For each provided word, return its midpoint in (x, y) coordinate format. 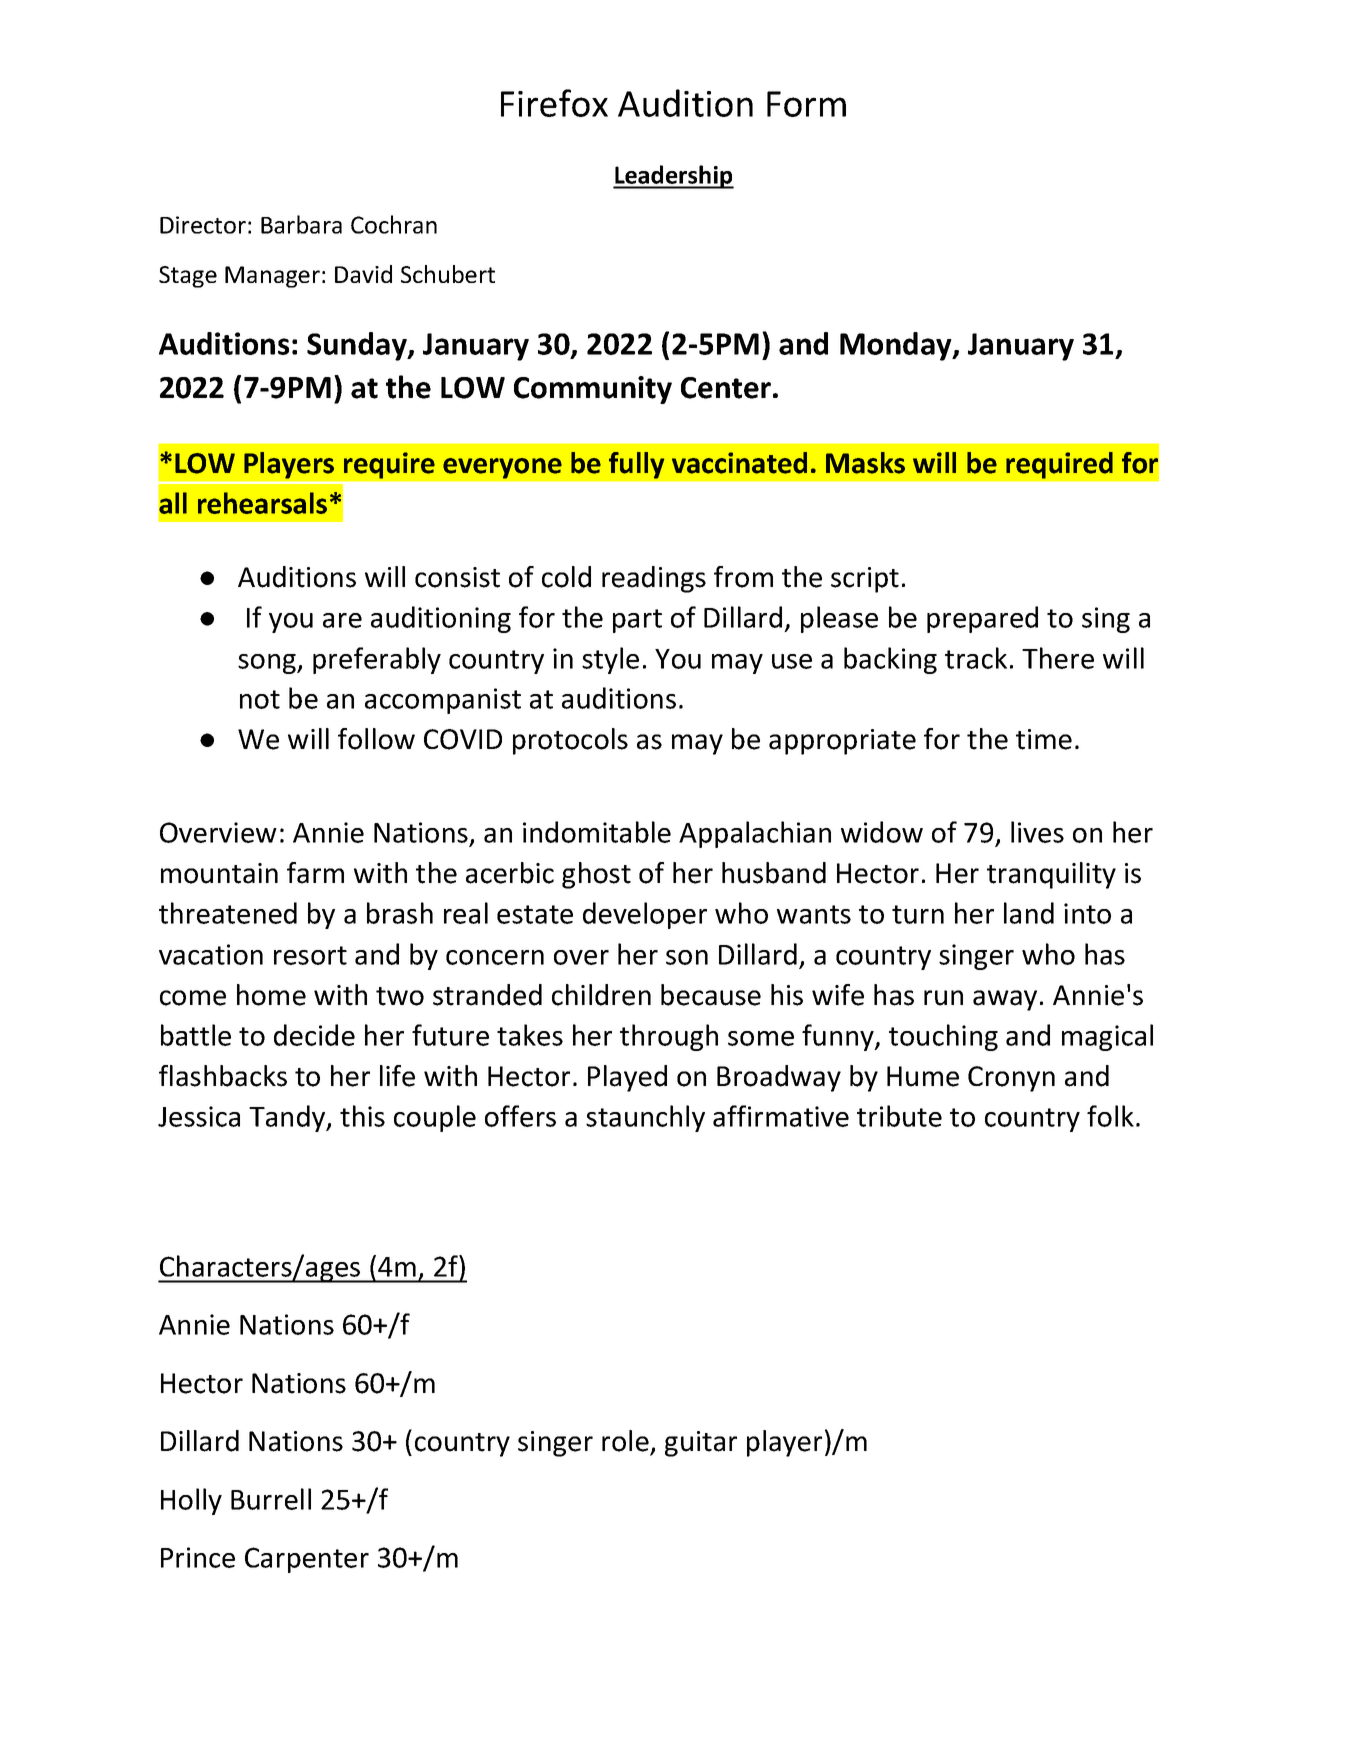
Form (806, 104)
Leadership (673, 177)
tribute (899, 1116)
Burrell (271, 1499)
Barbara (301, 224)
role (625, 1441)
